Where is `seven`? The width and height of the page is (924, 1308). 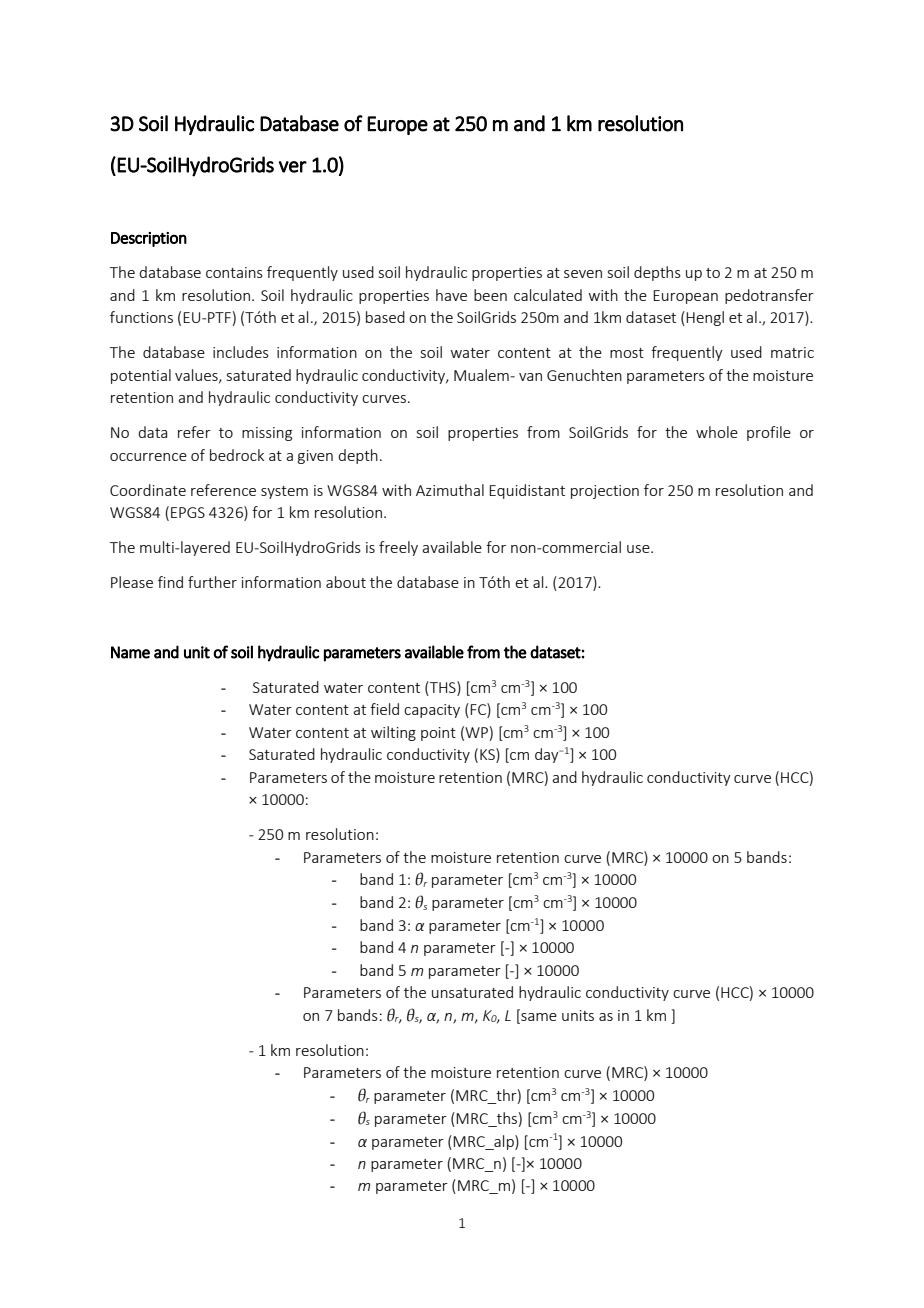 seven is located at coordinates (583, 274).
